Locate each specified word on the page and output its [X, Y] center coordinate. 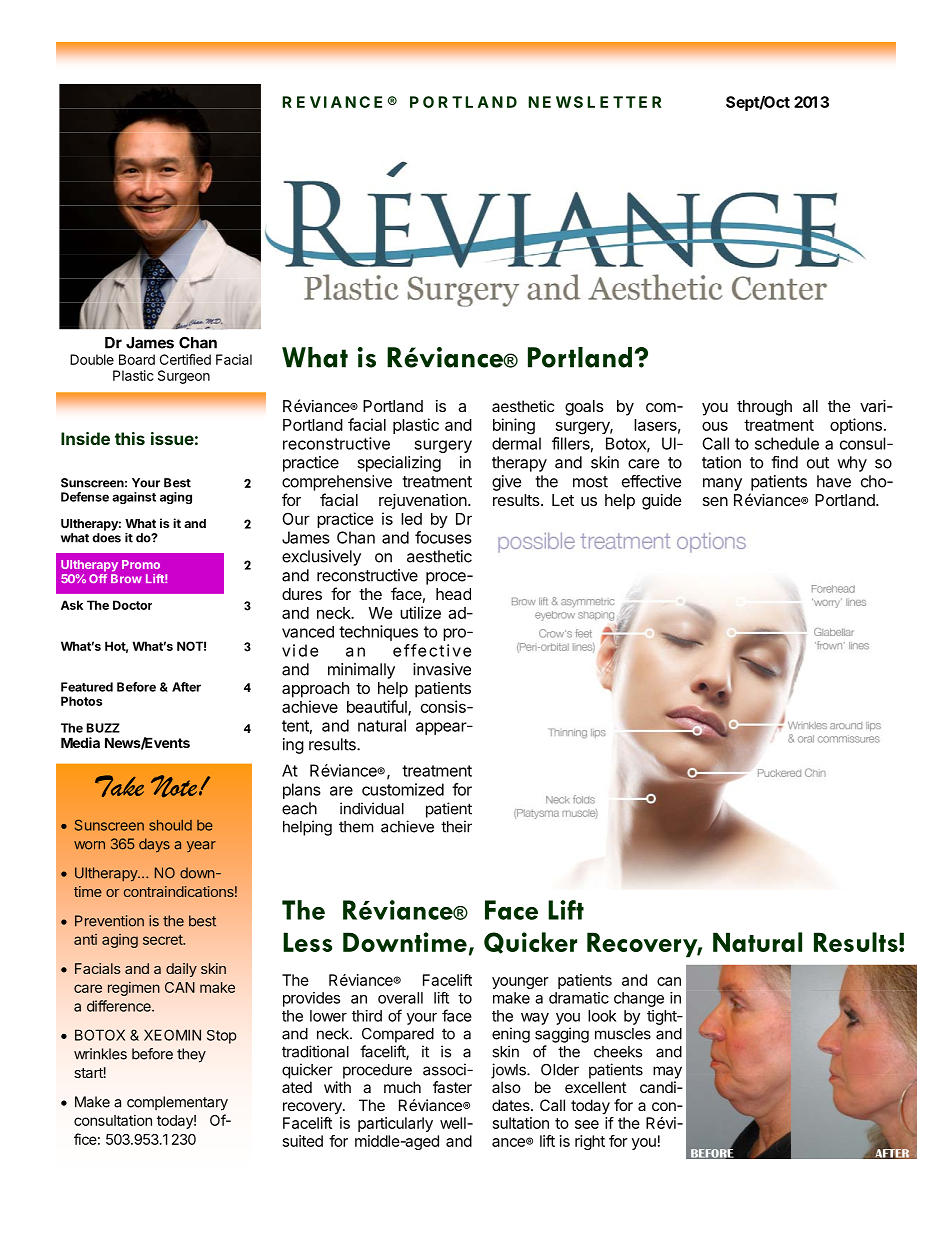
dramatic [579, 998]
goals [584, 408]
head [453, 594]
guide [662, 502]
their [456, 826]
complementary [177, 1103]
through [764, 408]
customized [403, 789]
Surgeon [184, 377]
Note [175, 786]
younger [520, 983]
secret [163, 940]
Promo [141, 564]
